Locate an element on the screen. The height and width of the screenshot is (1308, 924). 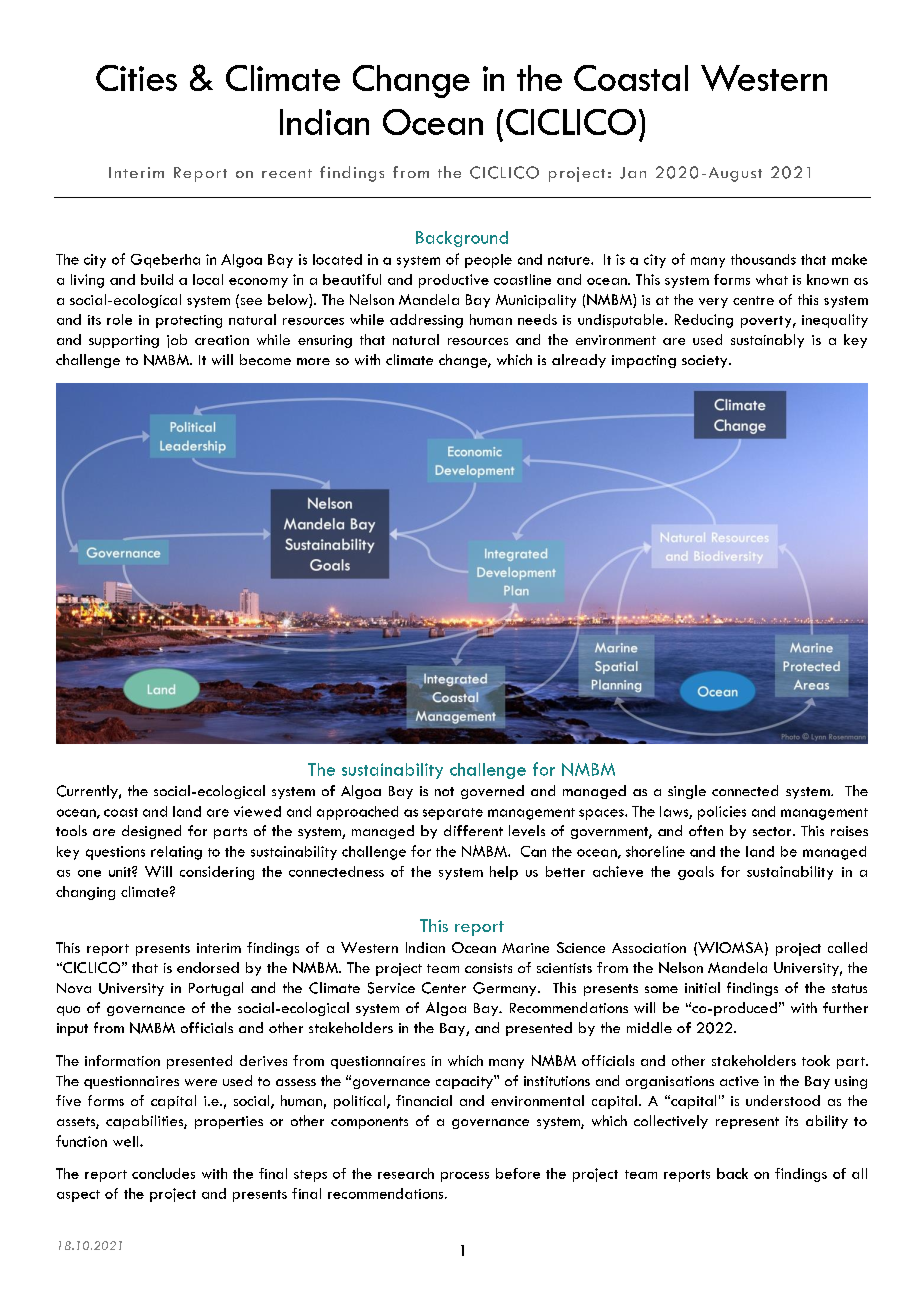
viewed is located at coordinates (257, 811).
